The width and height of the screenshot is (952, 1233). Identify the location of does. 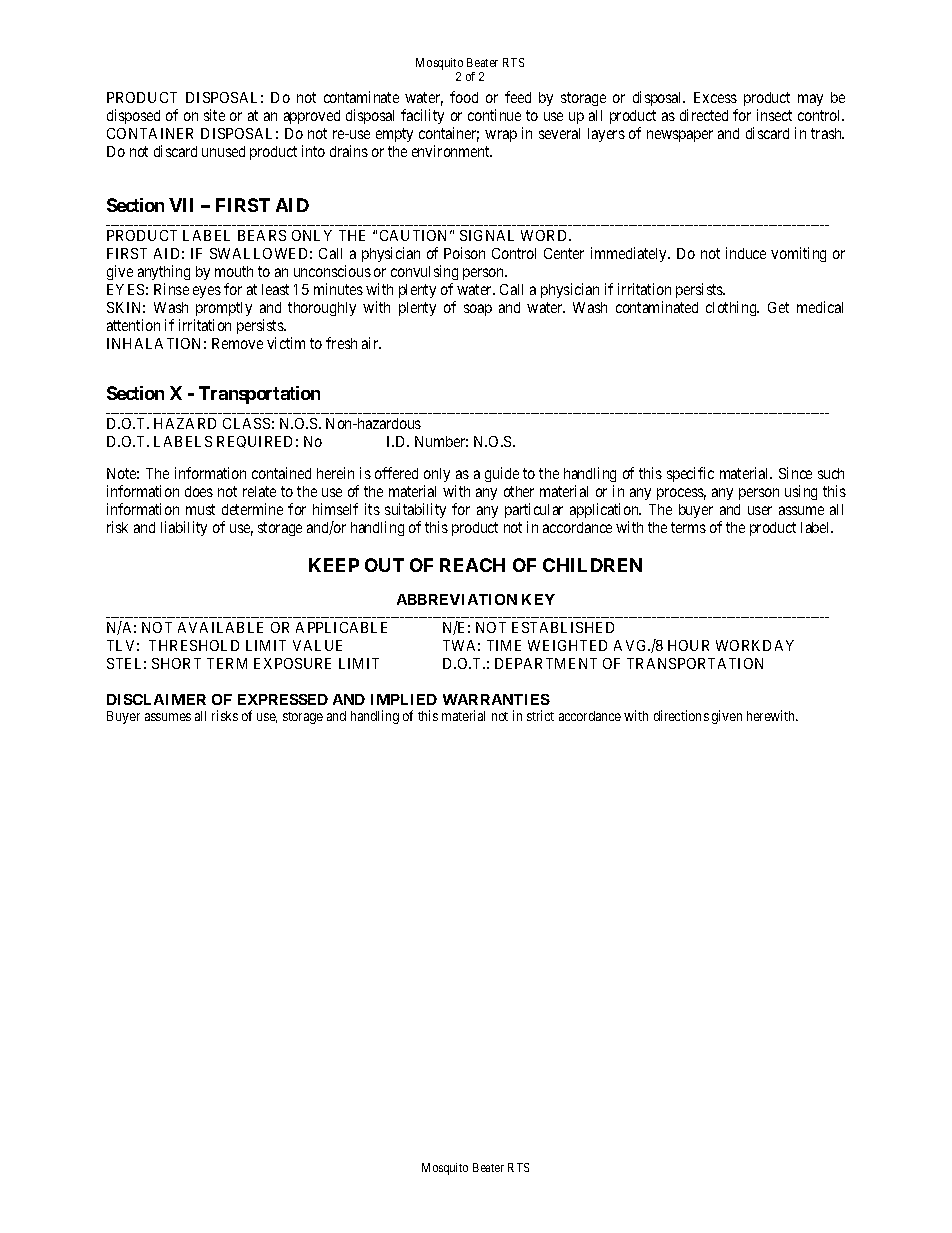
(199, 491).
